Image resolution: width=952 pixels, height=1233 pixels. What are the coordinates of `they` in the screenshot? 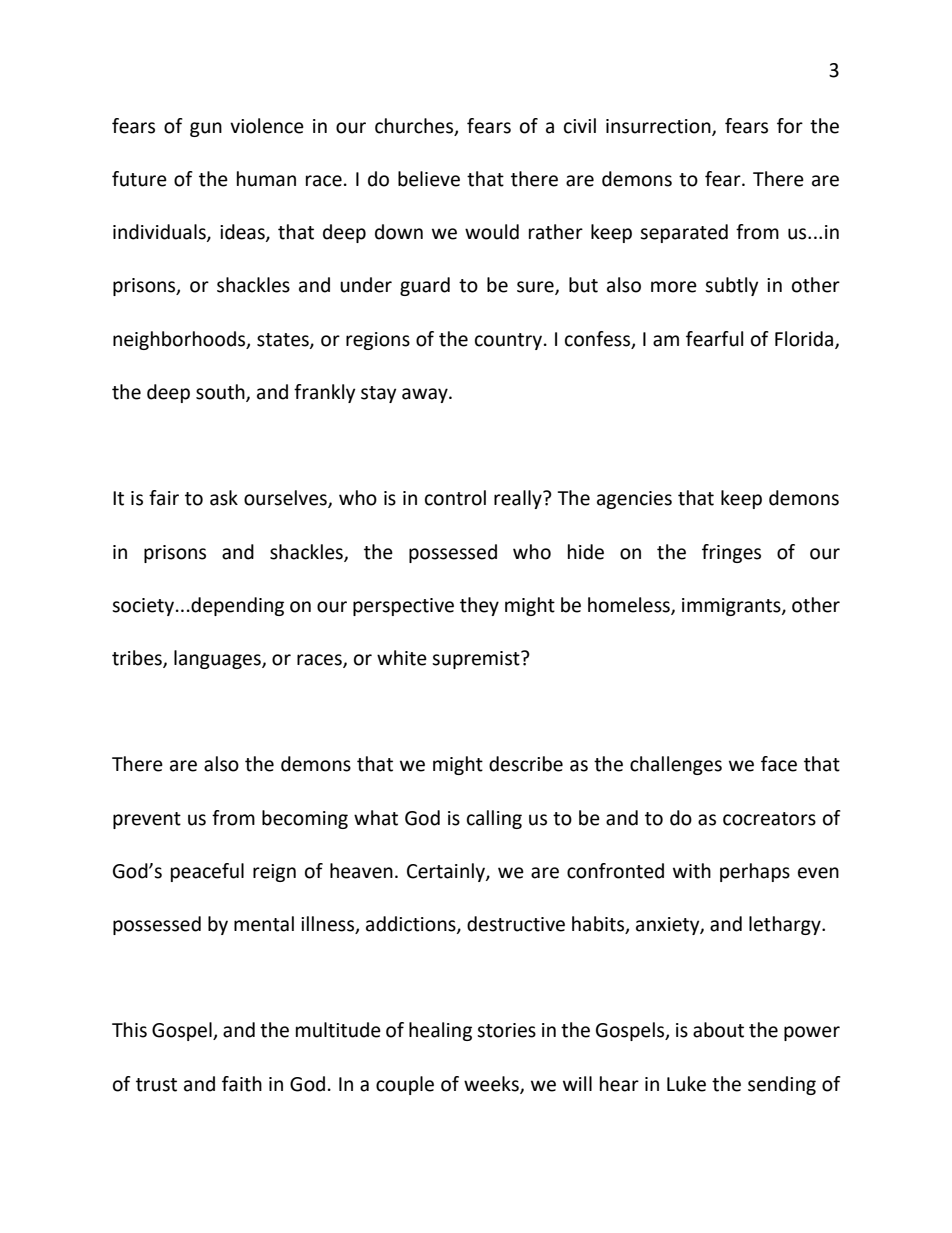 It's located at (479, 606).
